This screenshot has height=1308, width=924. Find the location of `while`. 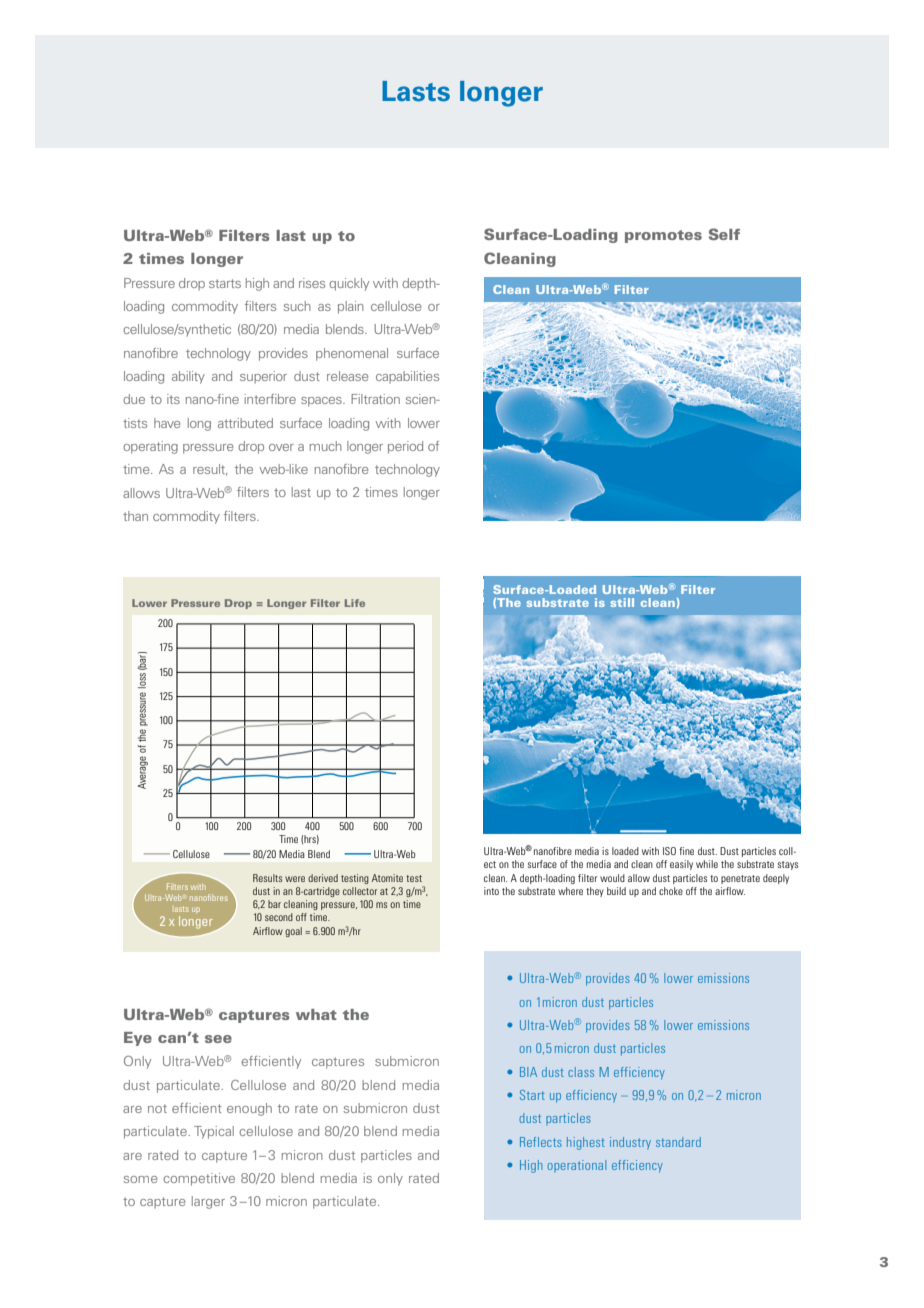

while is located at coordinates (707, 864).
